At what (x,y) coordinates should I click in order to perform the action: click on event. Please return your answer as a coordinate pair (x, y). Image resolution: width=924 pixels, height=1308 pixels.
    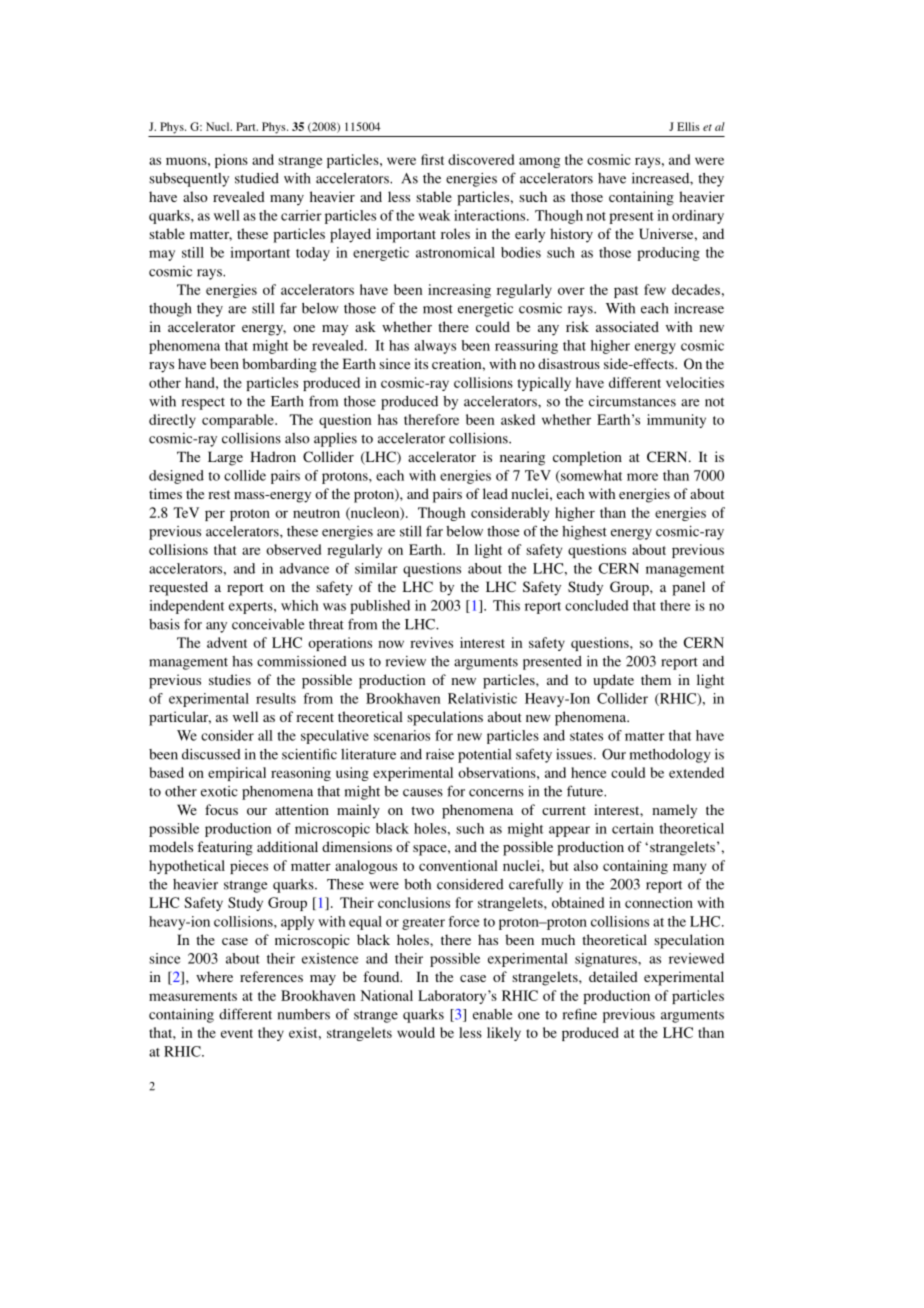
    Looking at the image, I should click on (237, 1033).
